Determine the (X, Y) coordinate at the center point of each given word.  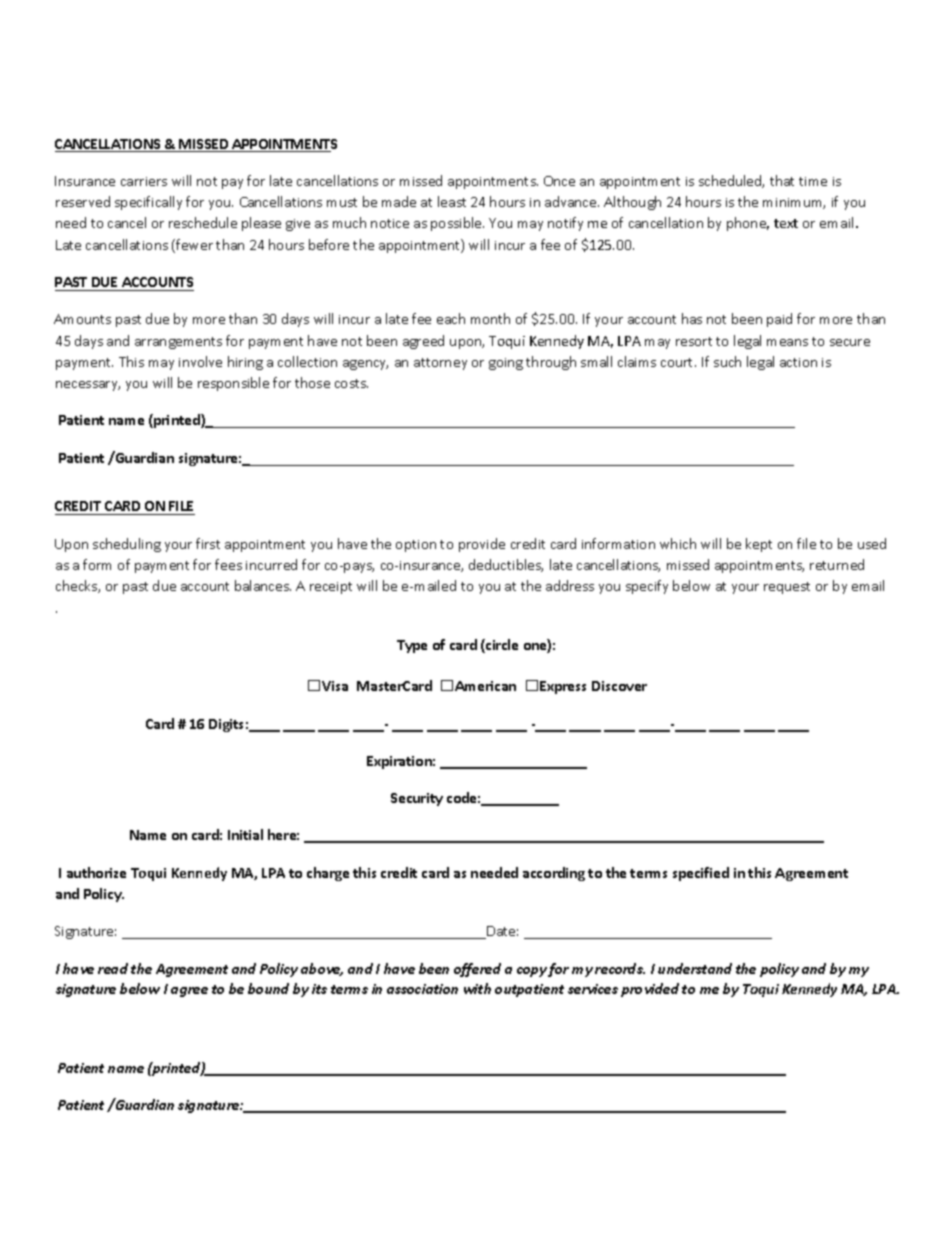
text (786, 223)
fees (228, 564)
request (787, 588)
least (452, 201)
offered (477, 970)
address (570, 585)
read (113, 968)
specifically (148, 203)
